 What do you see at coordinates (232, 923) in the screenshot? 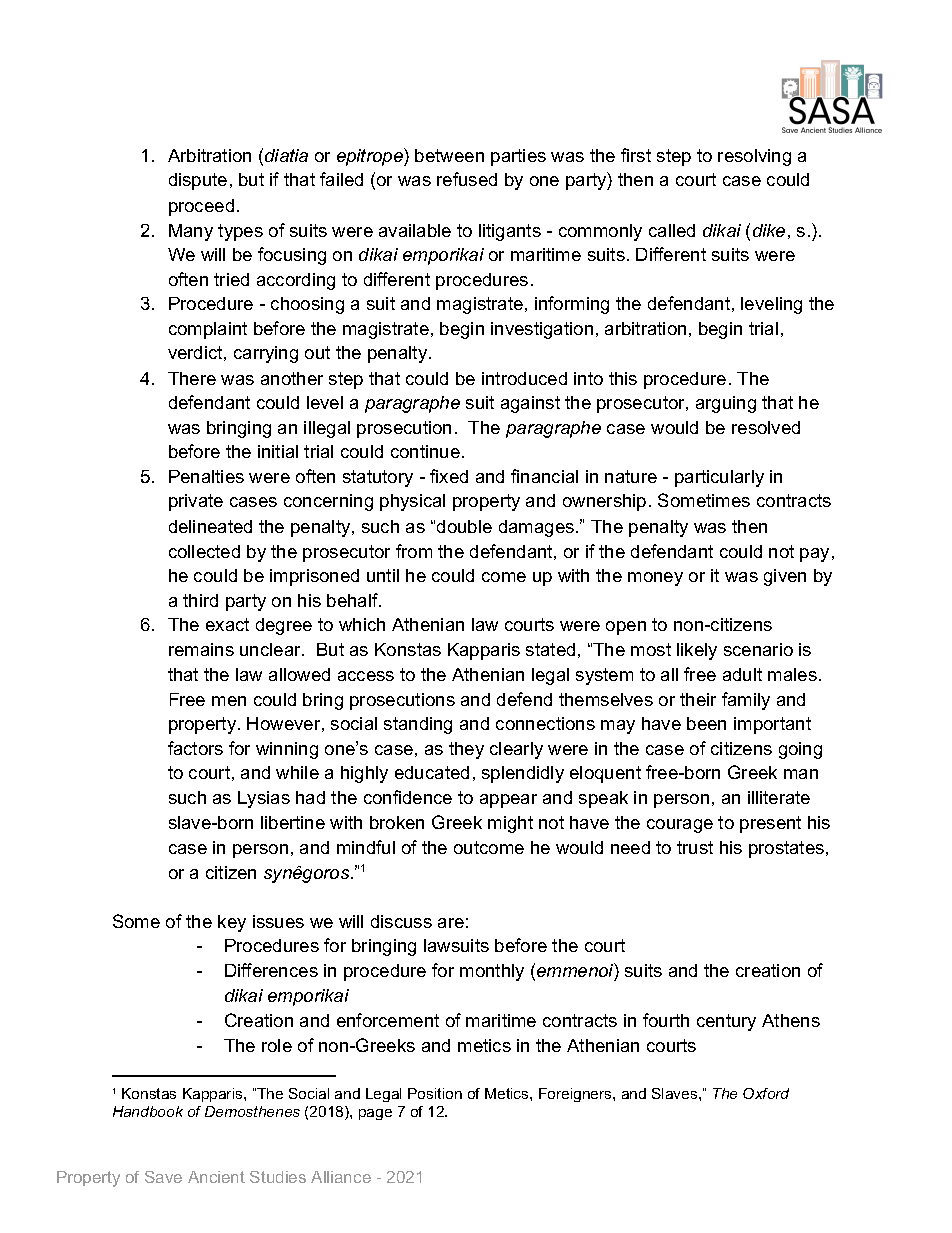
I see `key` at bounding box center [232, 923].
